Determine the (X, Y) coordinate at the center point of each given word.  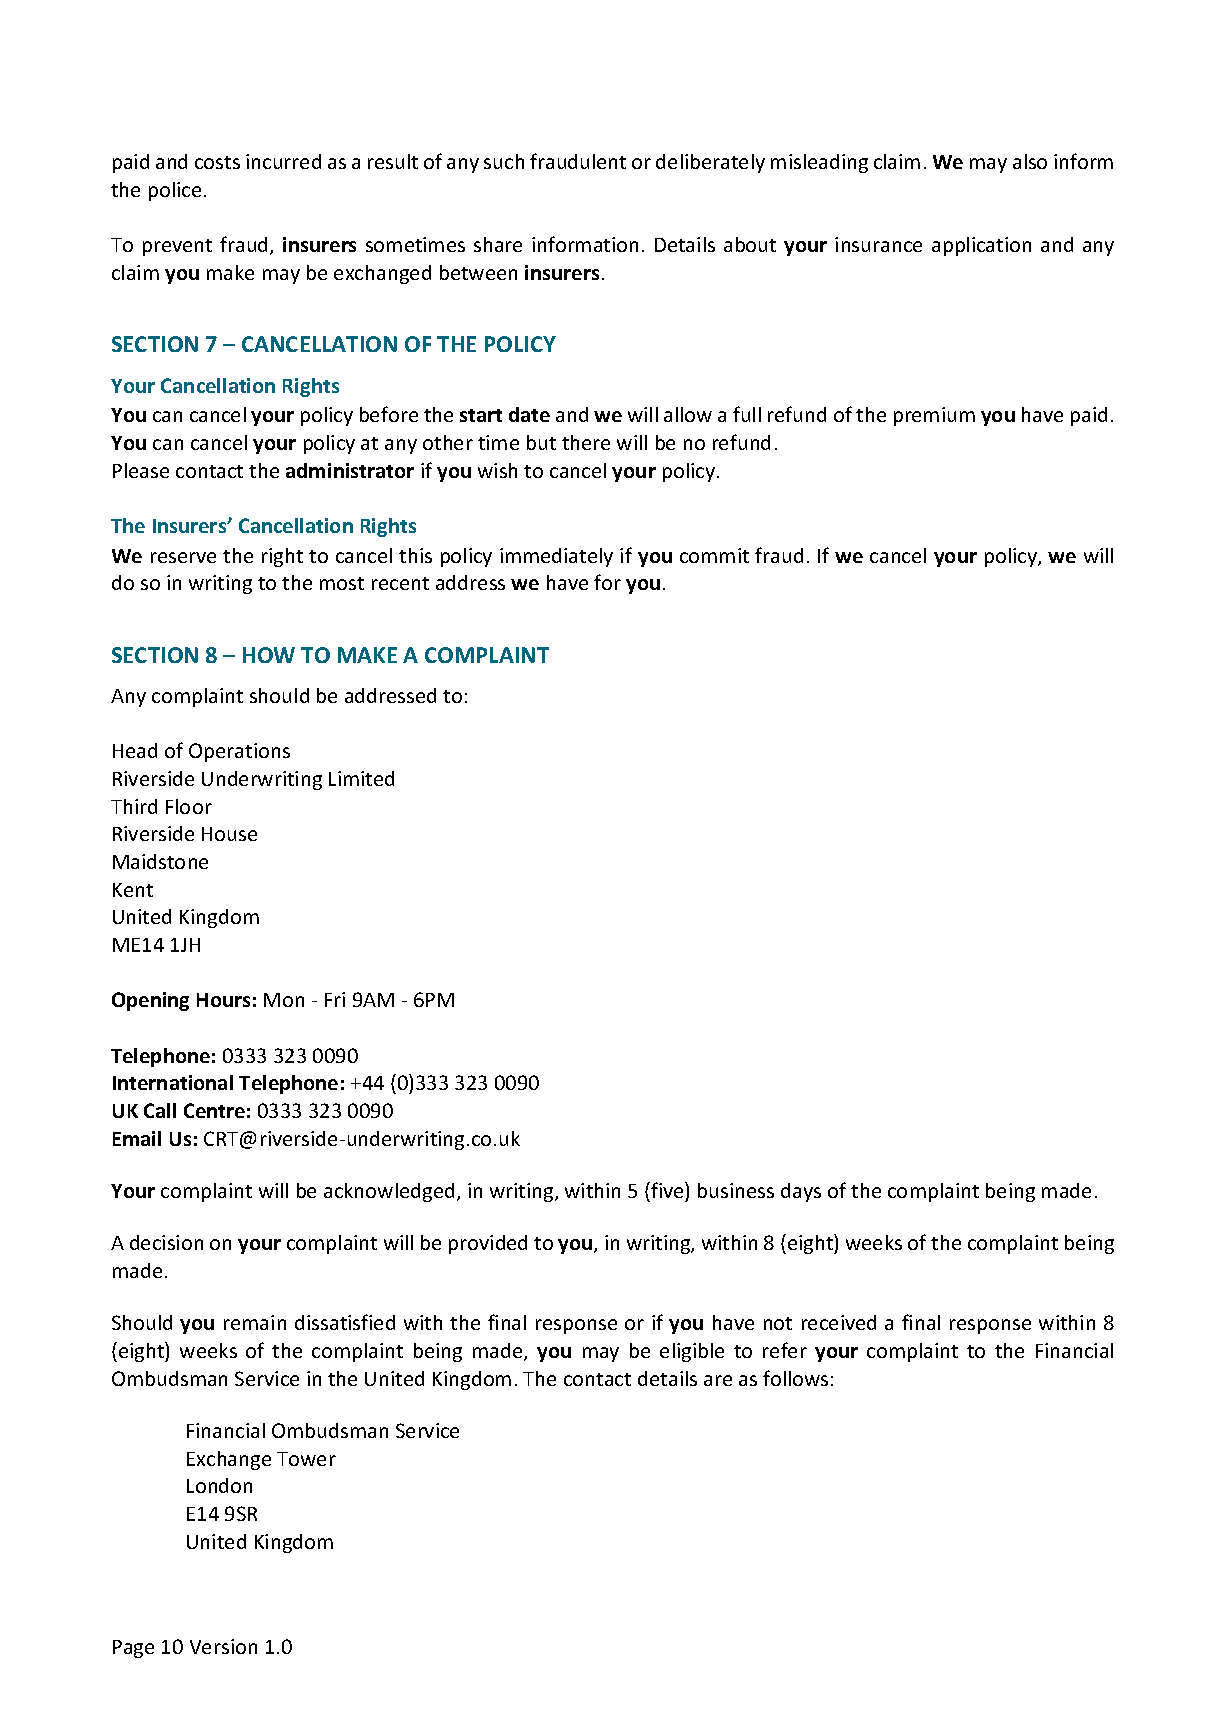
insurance (878, 244)
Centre (214, 1110)
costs (217, 162)
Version (223, 1646)
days (801, 1192)
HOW (269, 655)
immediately (556, 557)
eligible (692, 1352)
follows (795, 1378)
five (667, 1190)
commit (714, 555)
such (504, 161)
